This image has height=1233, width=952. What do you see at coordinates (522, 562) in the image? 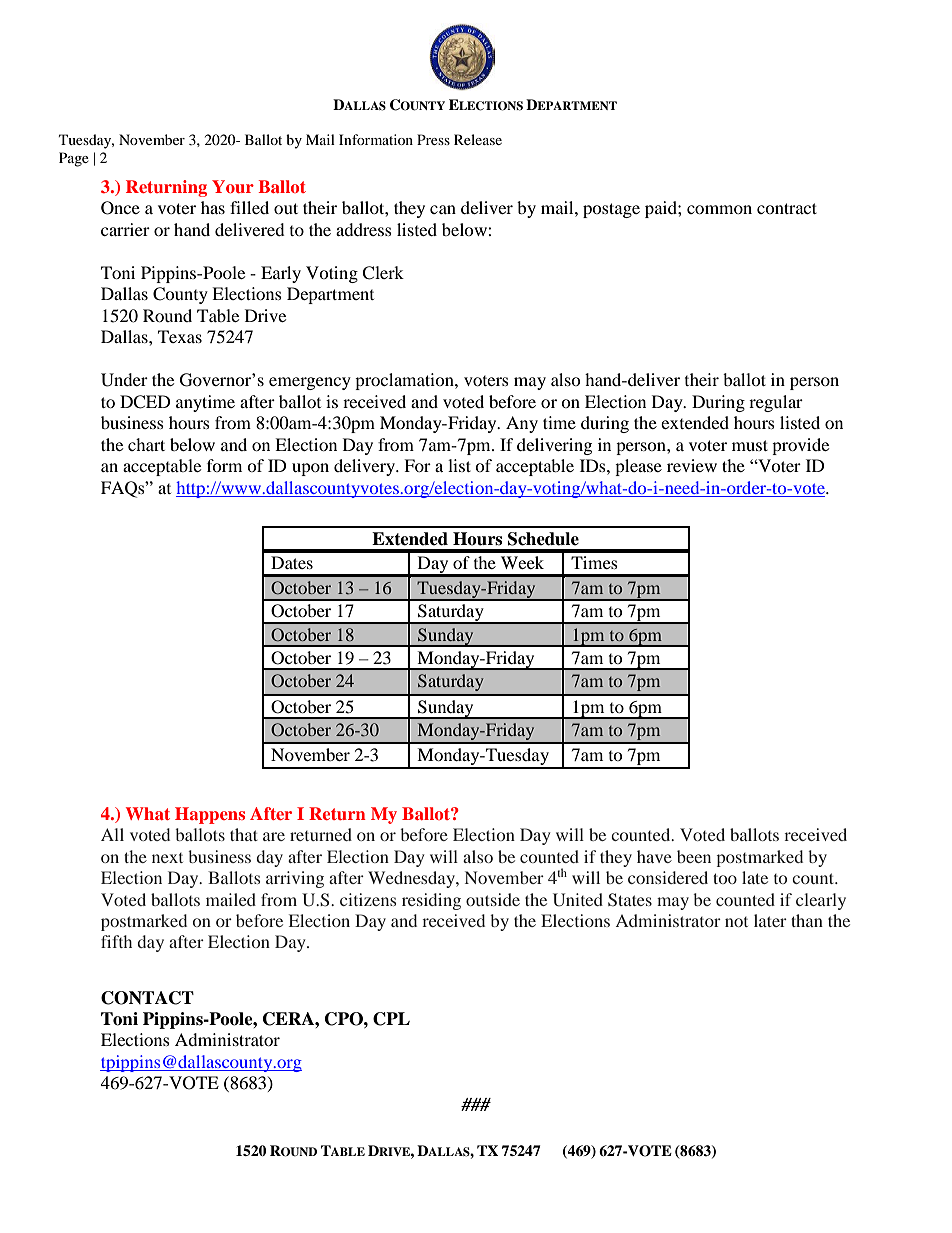
I see `Week` at bounding box center [522, 562].
